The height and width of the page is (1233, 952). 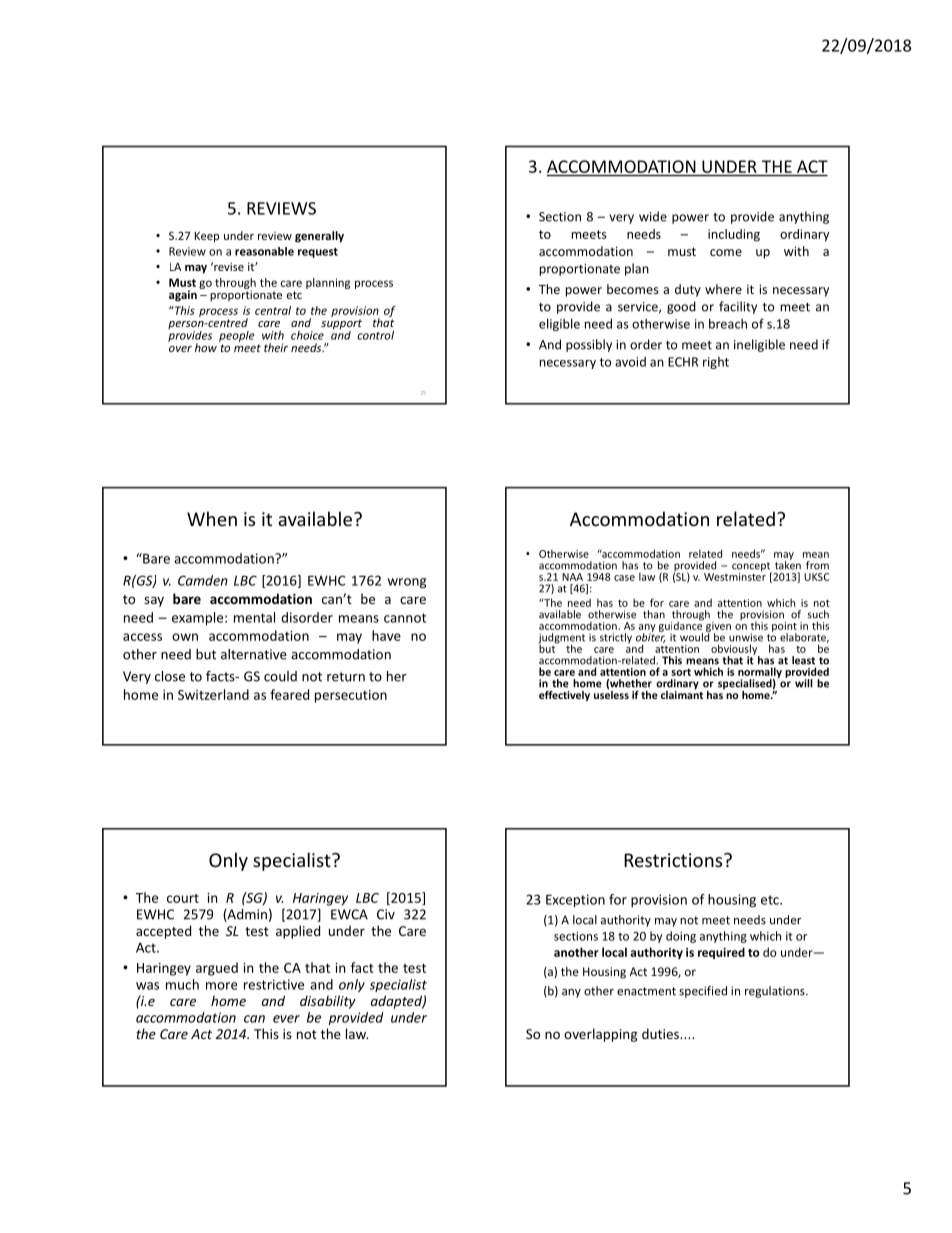 What do you see at coordinates (682, 693) in the page?
I see `claimant` at bounding box center [682, 693].
